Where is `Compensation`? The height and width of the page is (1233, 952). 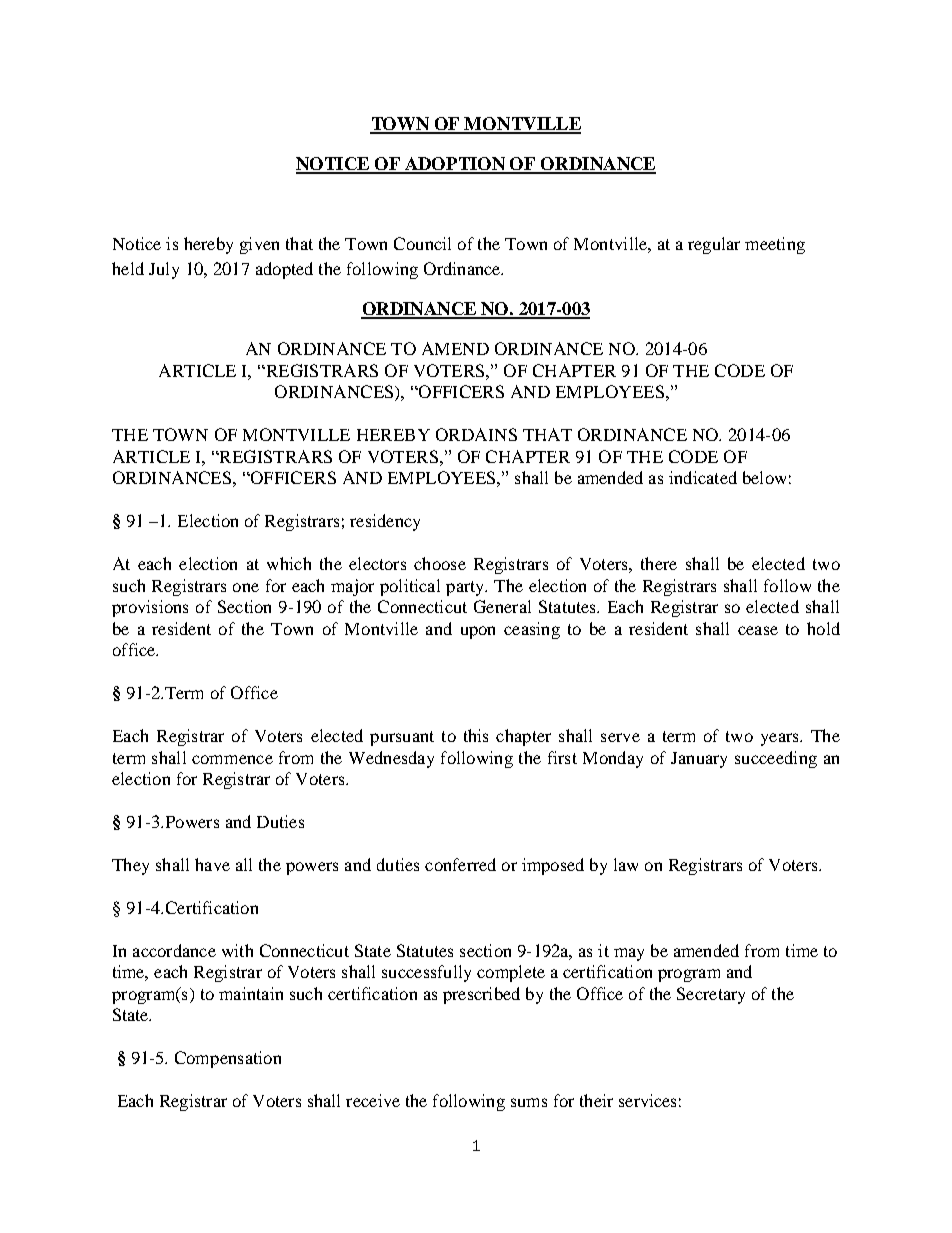
Compensation is located at coordinates (228, 1059).
